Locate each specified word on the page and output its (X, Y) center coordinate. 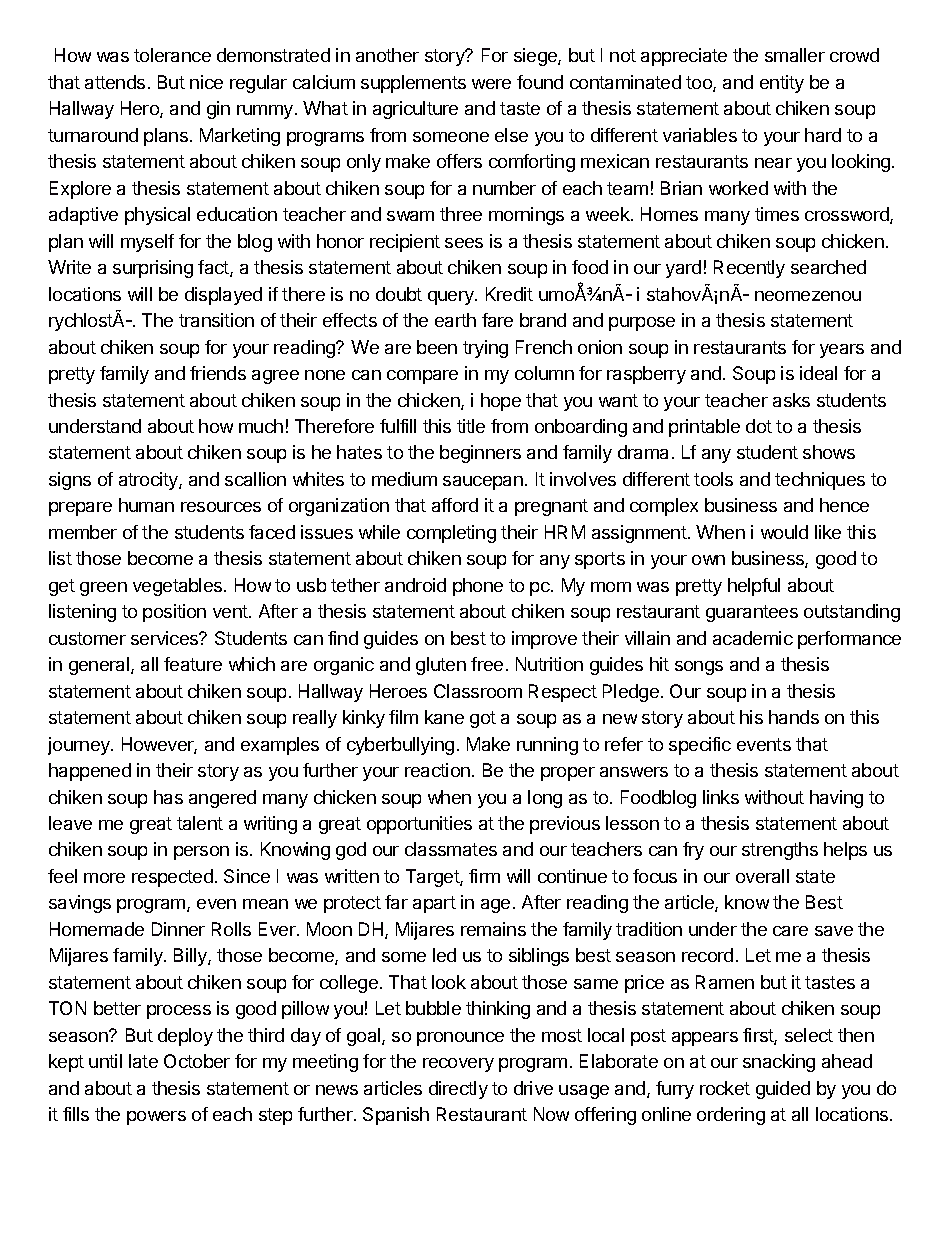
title (471, 426)
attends (115, 82)
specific (700, 746)
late (143, 1061)
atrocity (149, 481)
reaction (437, 770)
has (168, 797)
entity (782, 84)
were (491, 84)
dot (759, 426)
